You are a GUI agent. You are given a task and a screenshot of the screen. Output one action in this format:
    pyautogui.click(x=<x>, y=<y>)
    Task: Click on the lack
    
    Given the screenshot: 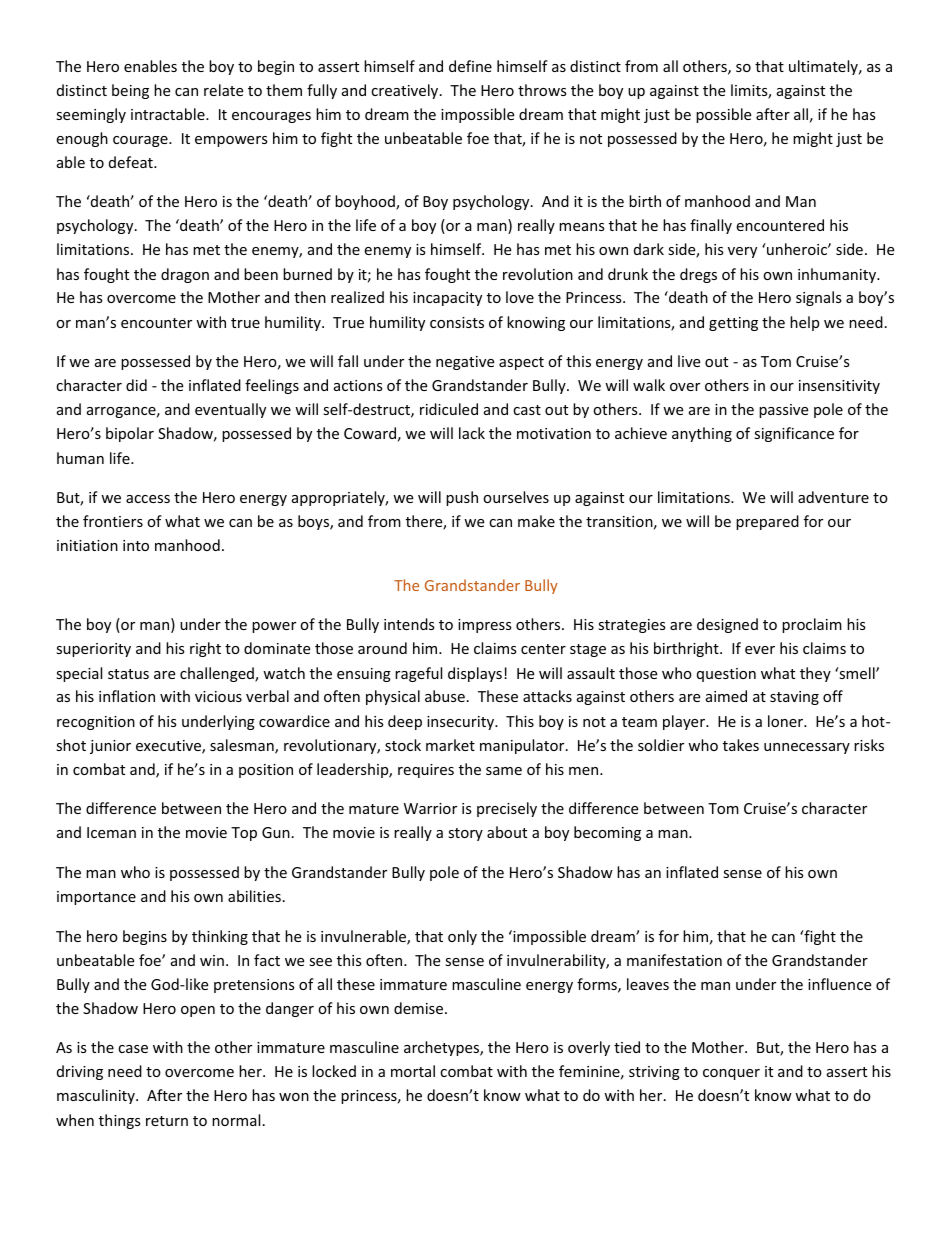 What is the action you would take?
    pyautogui.click(x=472, y=433)
